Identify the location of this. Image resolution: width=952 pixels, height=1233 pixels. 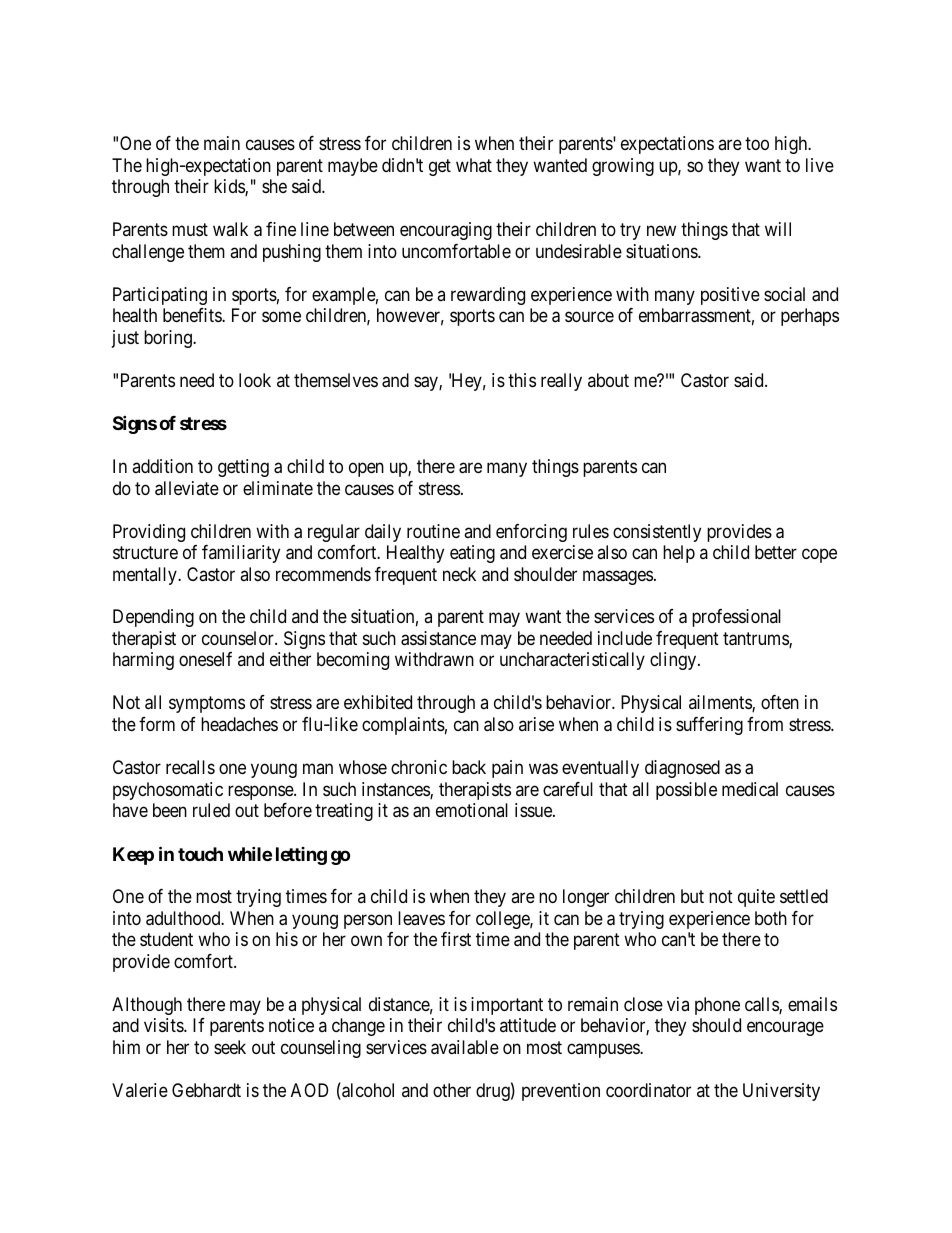
(522, 380).
